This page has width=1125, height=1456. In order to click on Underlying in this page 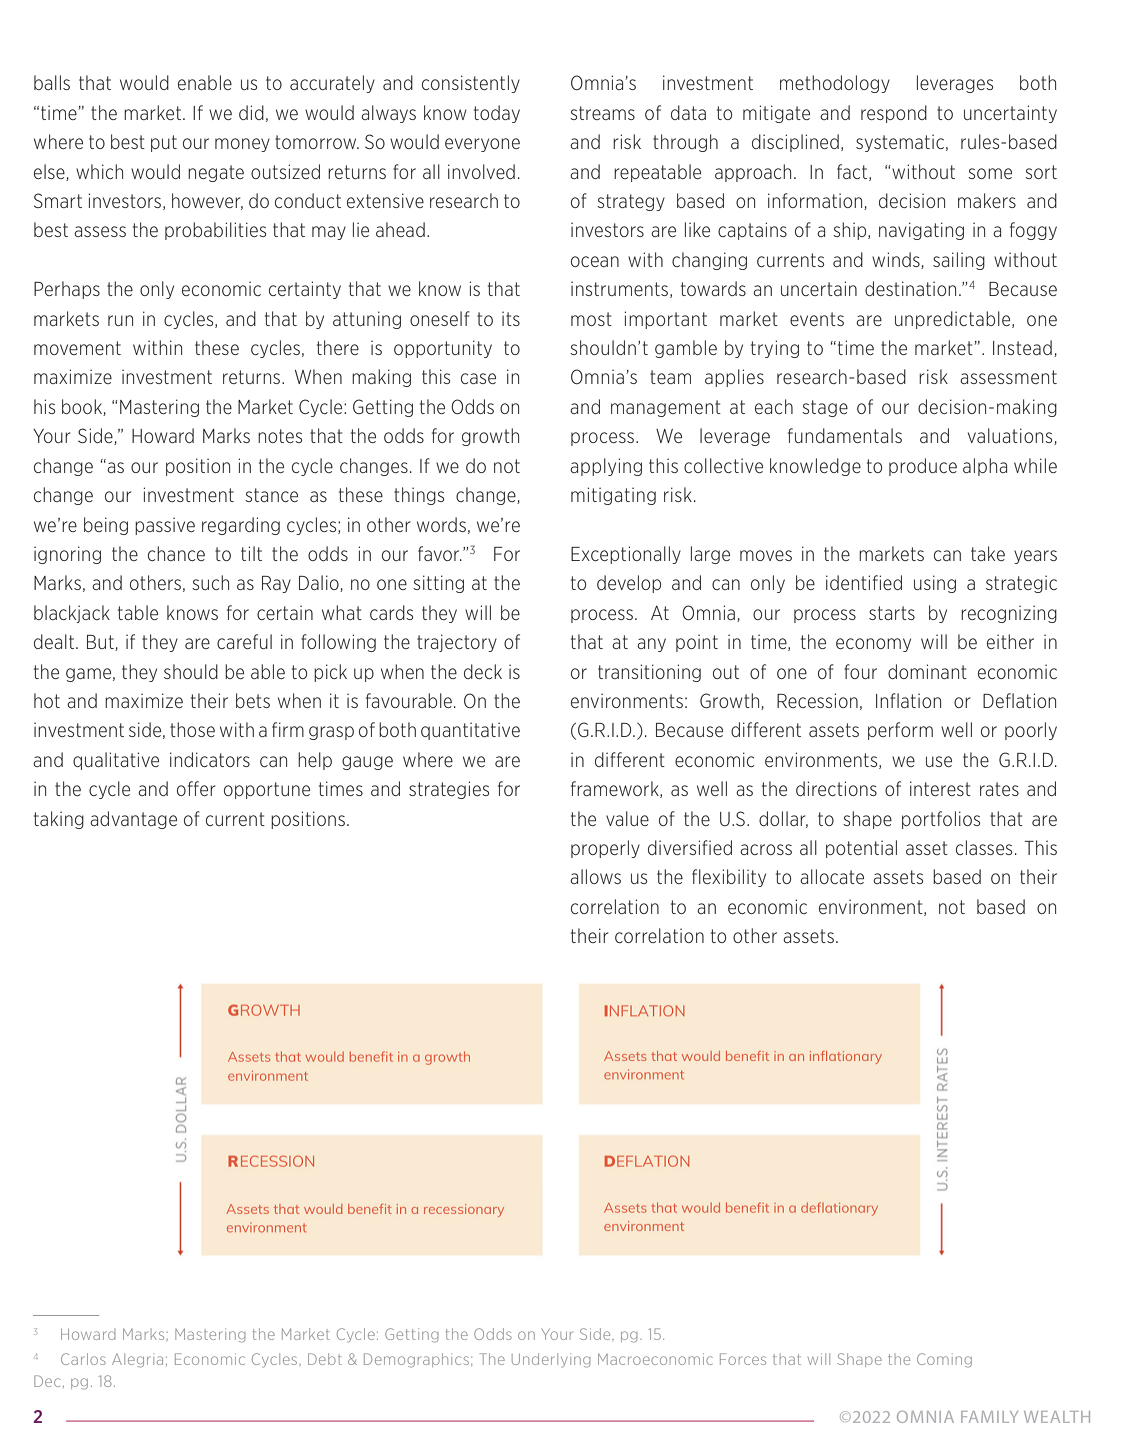, I will do `click(551, 1360)`.
